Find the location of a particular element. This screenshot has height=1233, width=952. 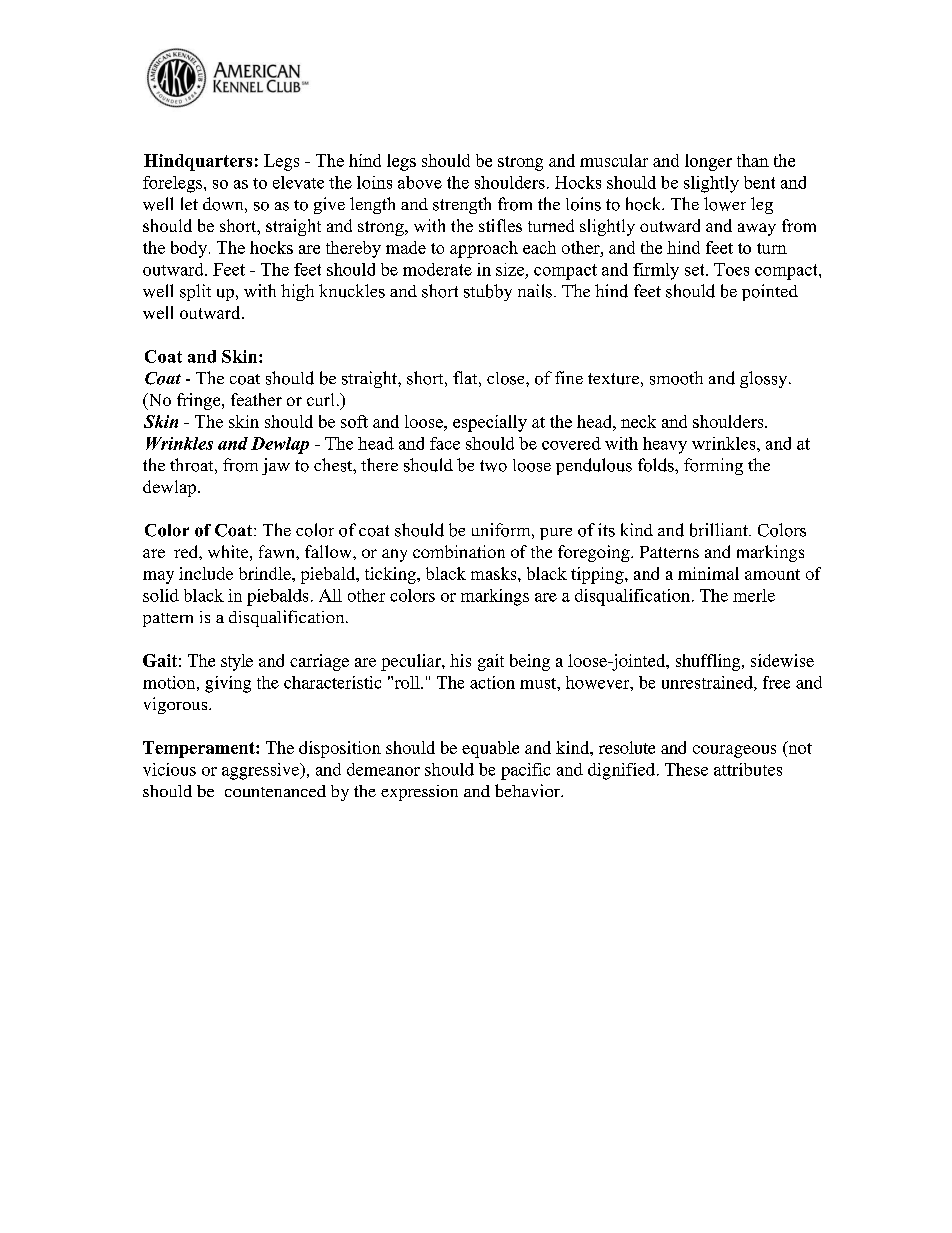

strength is located at coordinates (462, 205).
